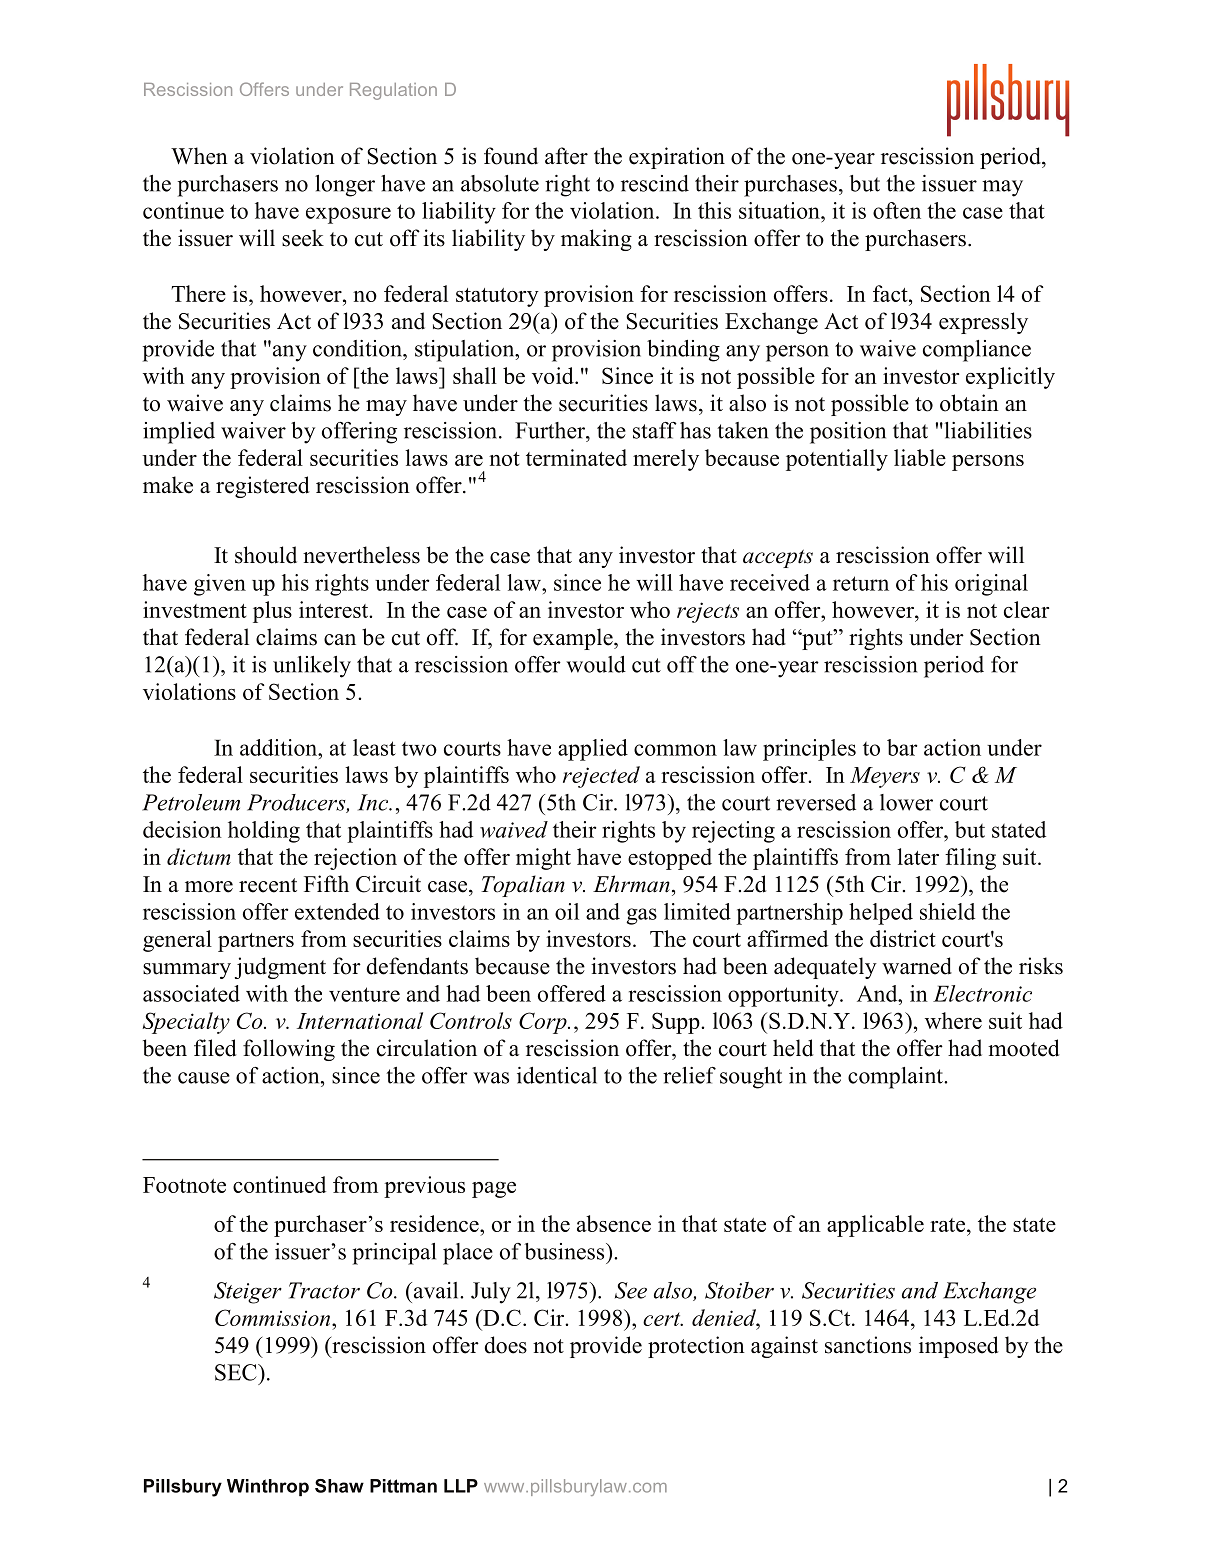 The width and height of the page is (1211, 1568). What do you see at coordinates (991, 585) in the page?
I see `original` at bounding box center [991, 585].
